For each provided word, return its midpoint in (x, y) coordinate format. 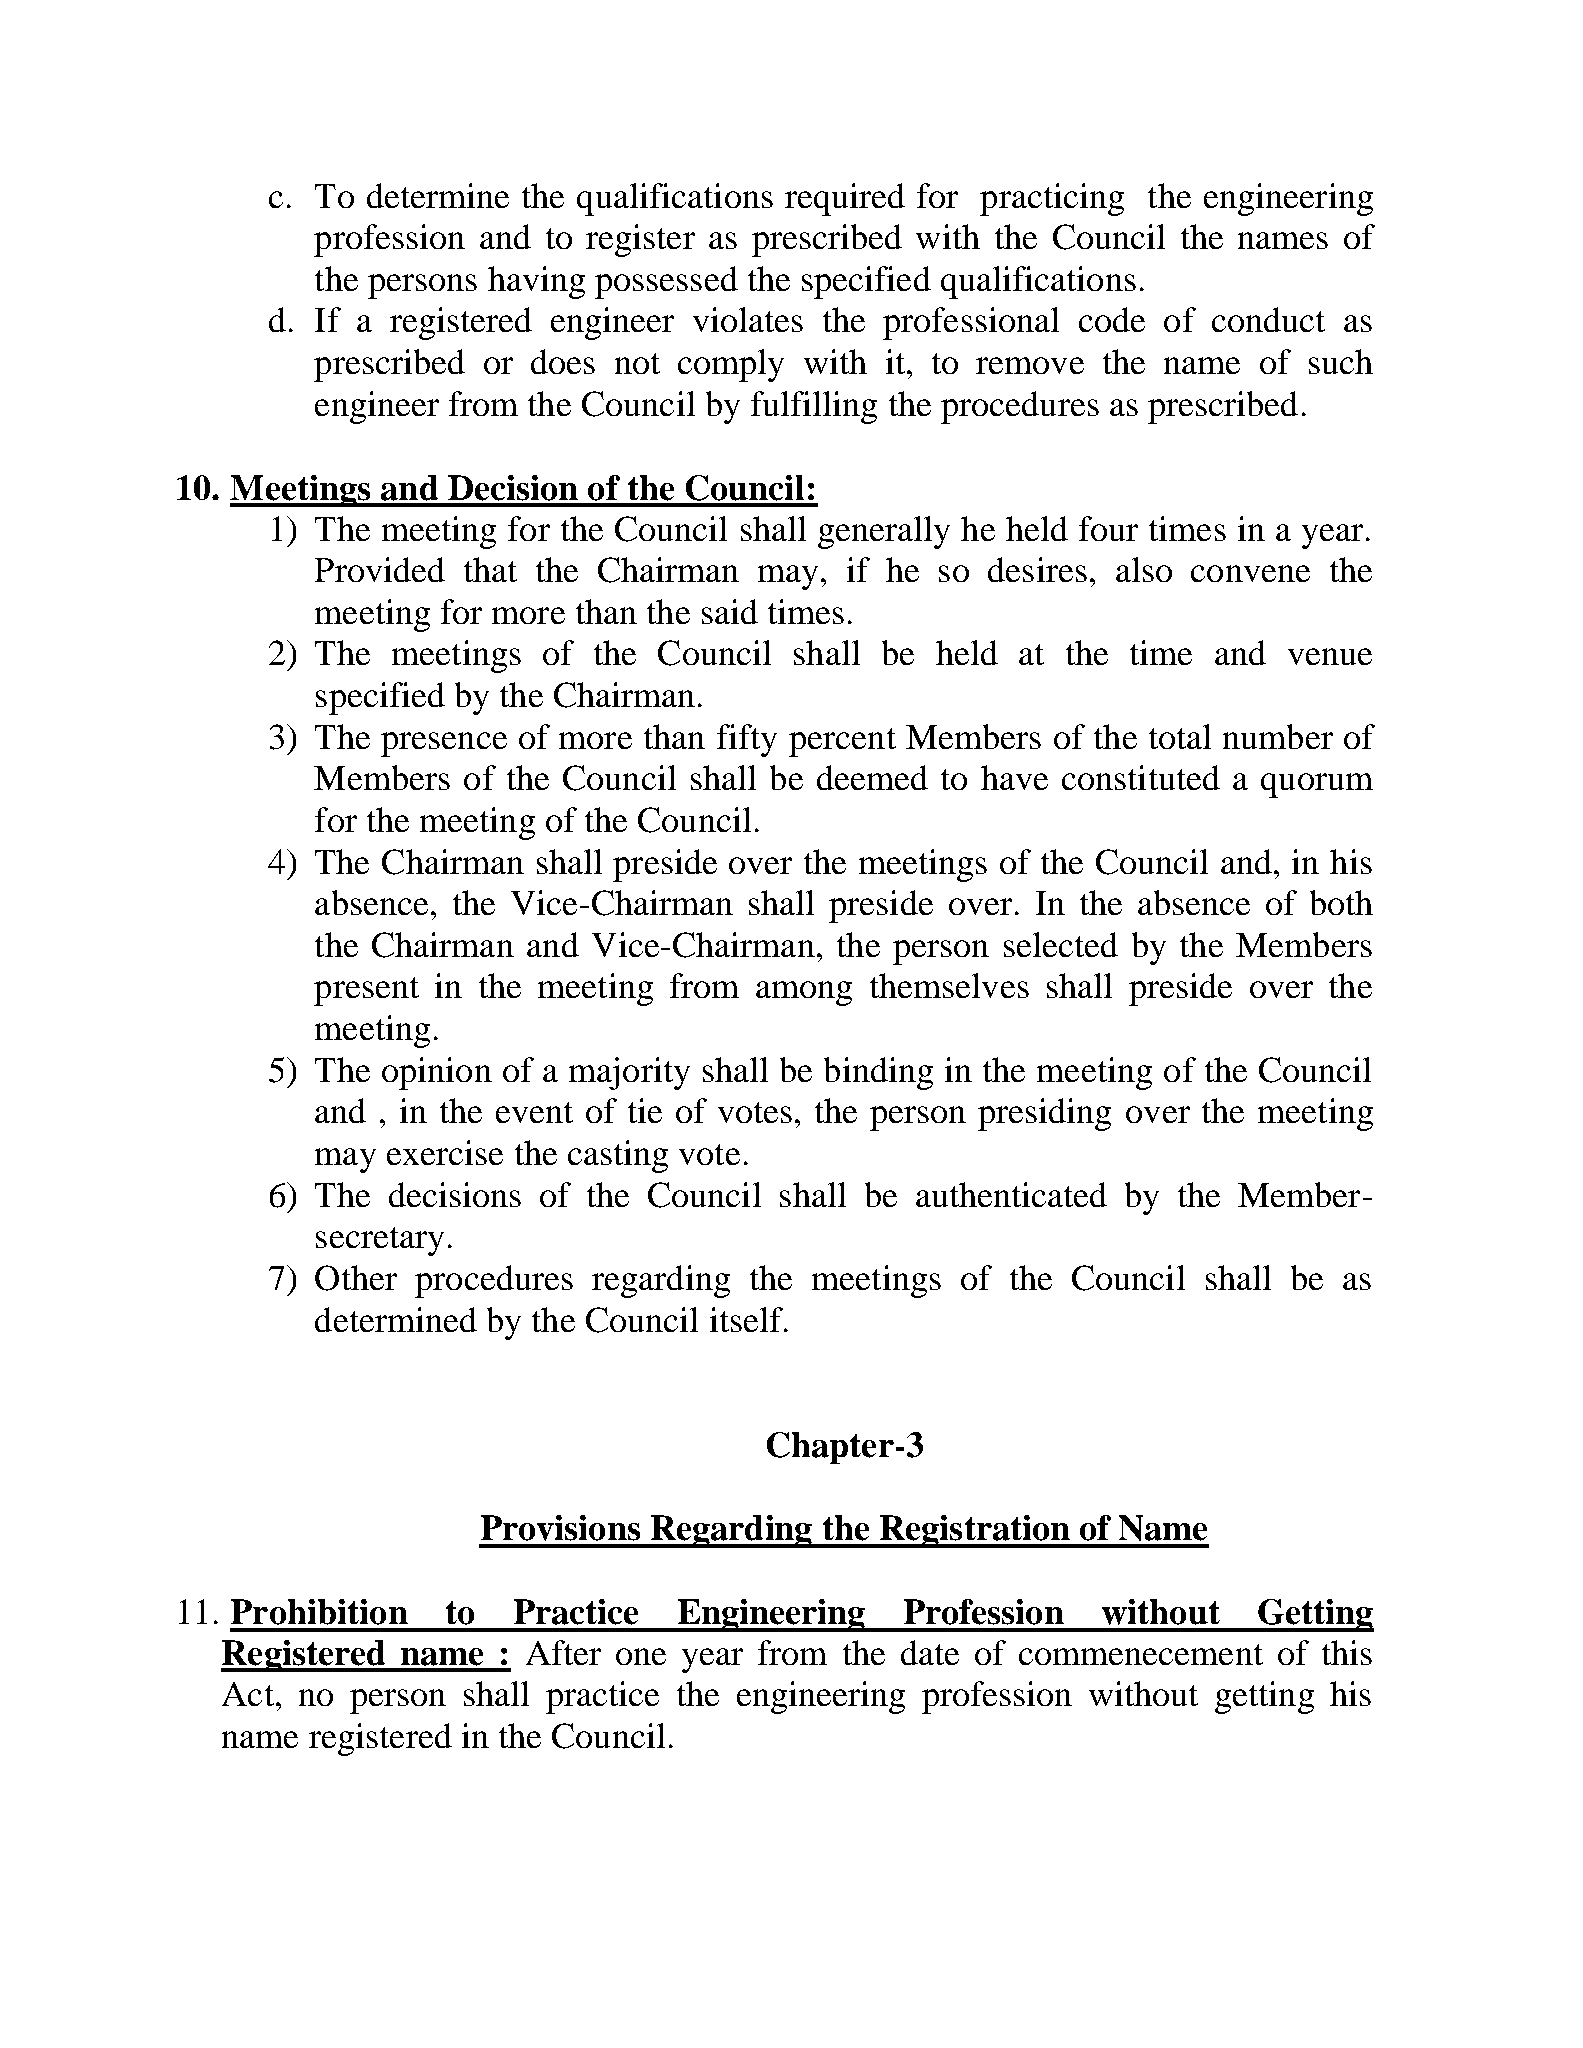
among (804, 993)
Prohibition (319, 1612)
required (845, 199)
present (366, 991)
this (1347, 1652)
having (536, 282)
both (1341, 902)
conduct (1268, 319)
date (930, 1652)
